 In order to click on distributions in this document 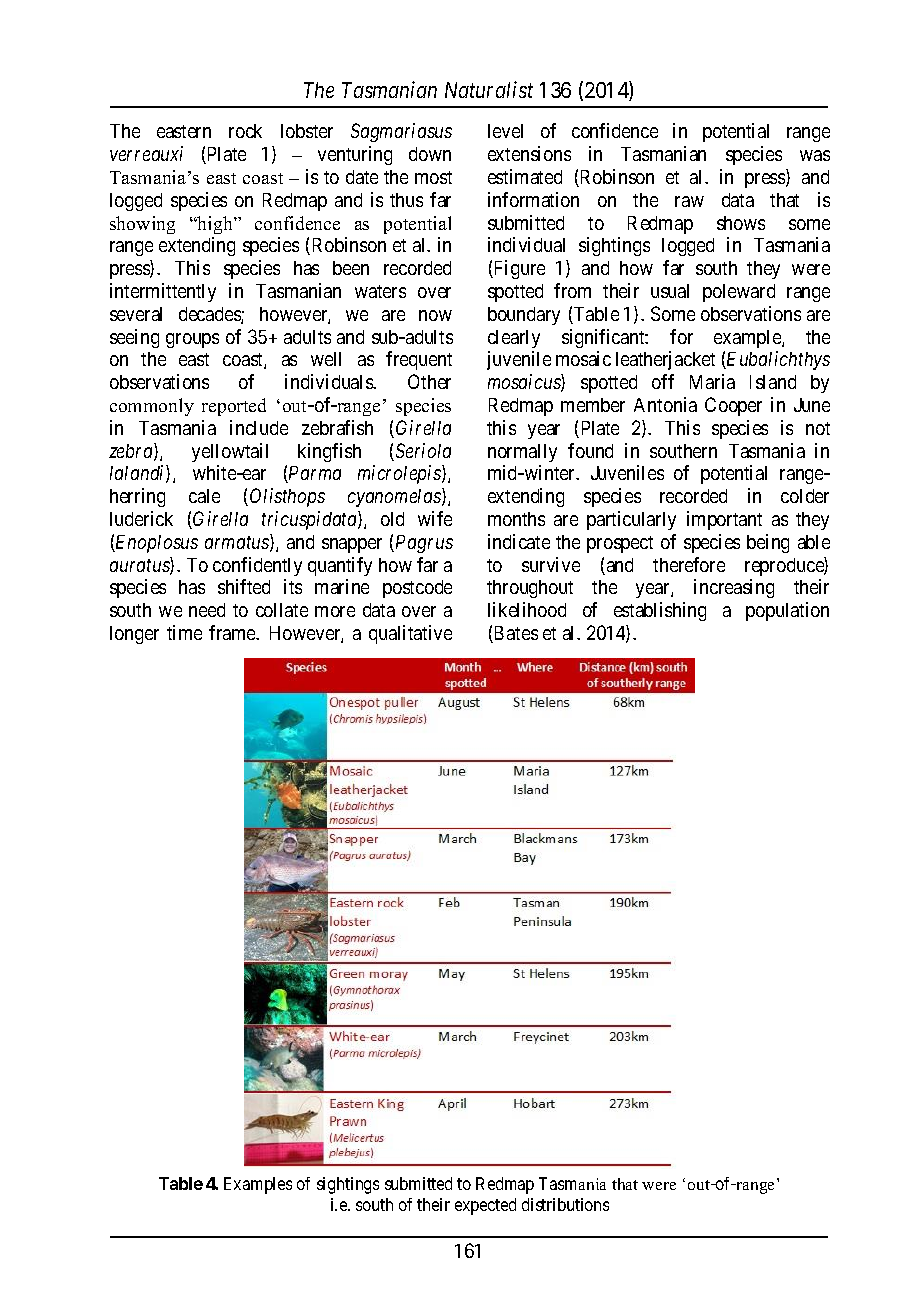, I will do `click(565, 1204)`.
